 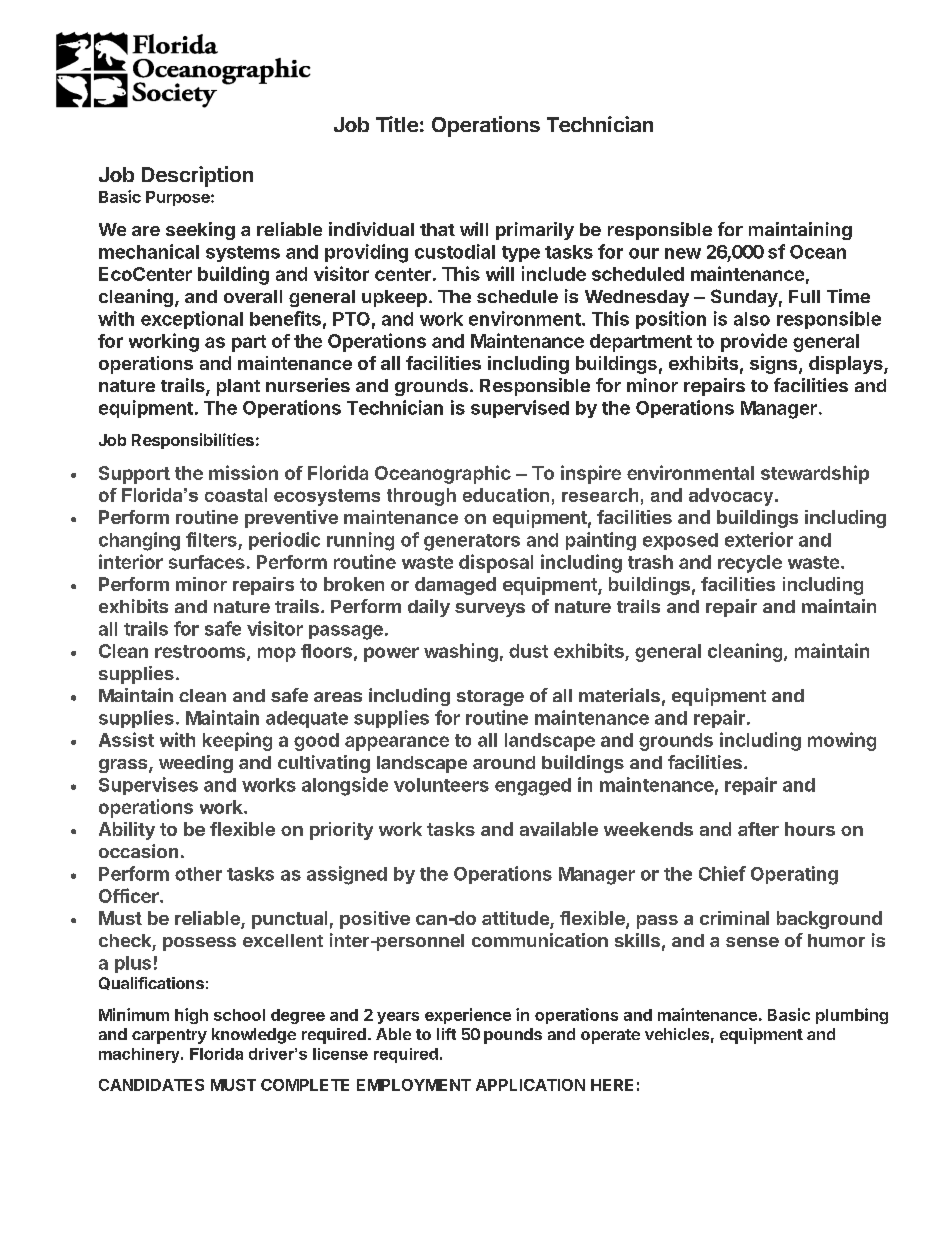 What do you see at coordinates (197, 176) in the screenshot?
I see `Description` at bounding box center [197, 176].
